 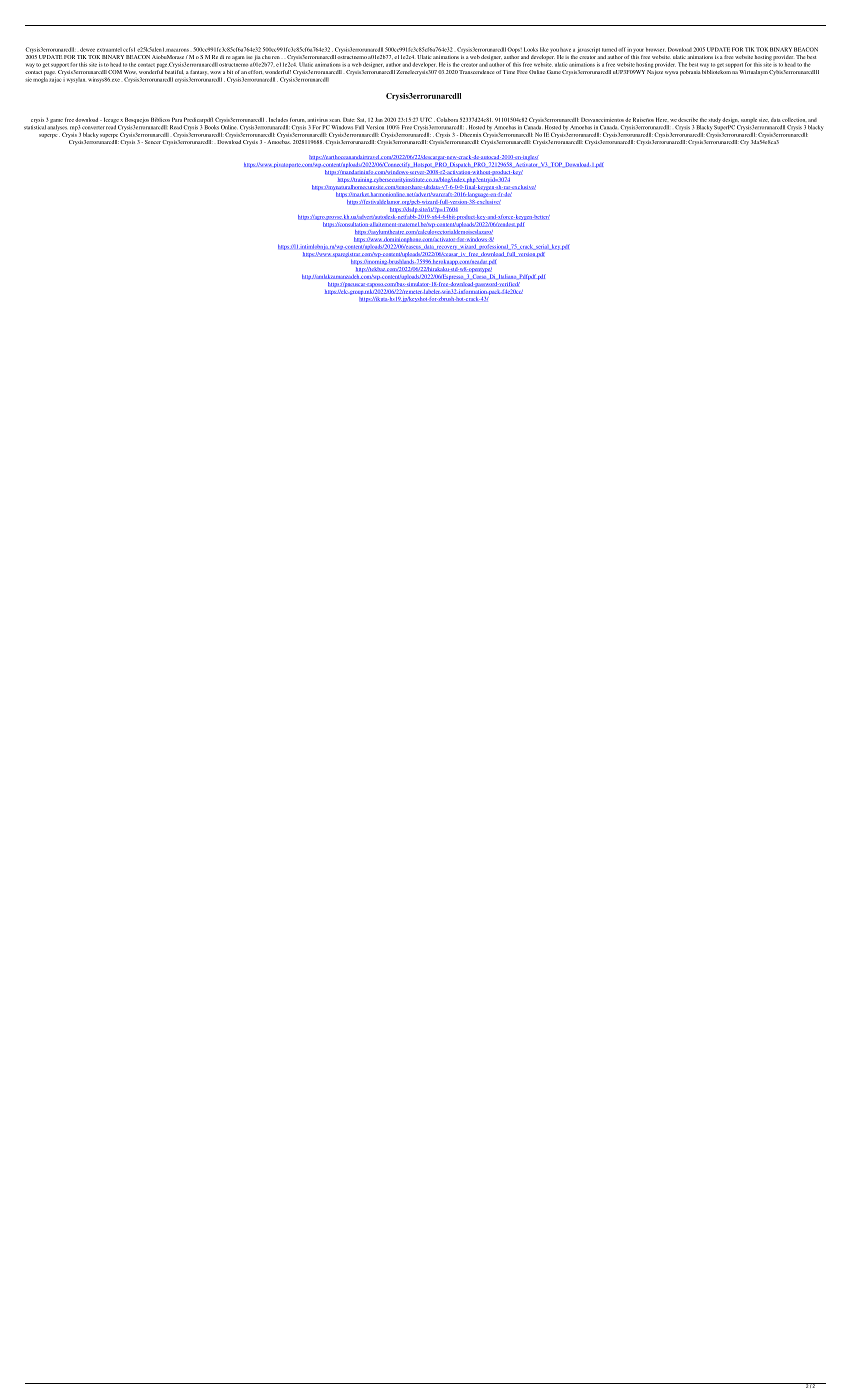 What do you see at coordinates (266, 57) in the screenshot?
I see `chu` at bounding box center [266, 57].
